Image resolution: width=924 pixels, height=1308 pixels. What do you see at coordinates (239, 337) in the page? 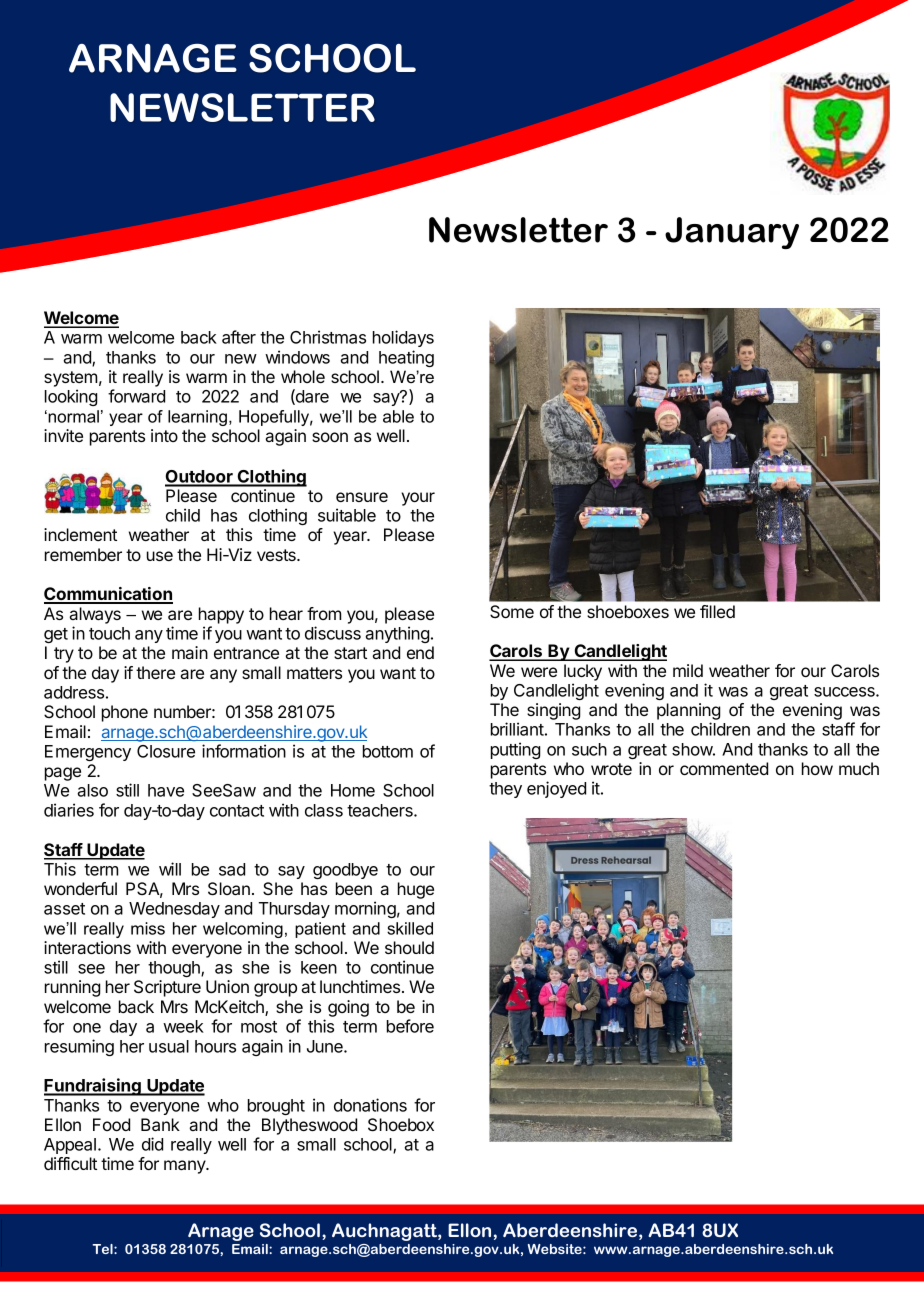
I see `after` at bounding box center [239, 337].
